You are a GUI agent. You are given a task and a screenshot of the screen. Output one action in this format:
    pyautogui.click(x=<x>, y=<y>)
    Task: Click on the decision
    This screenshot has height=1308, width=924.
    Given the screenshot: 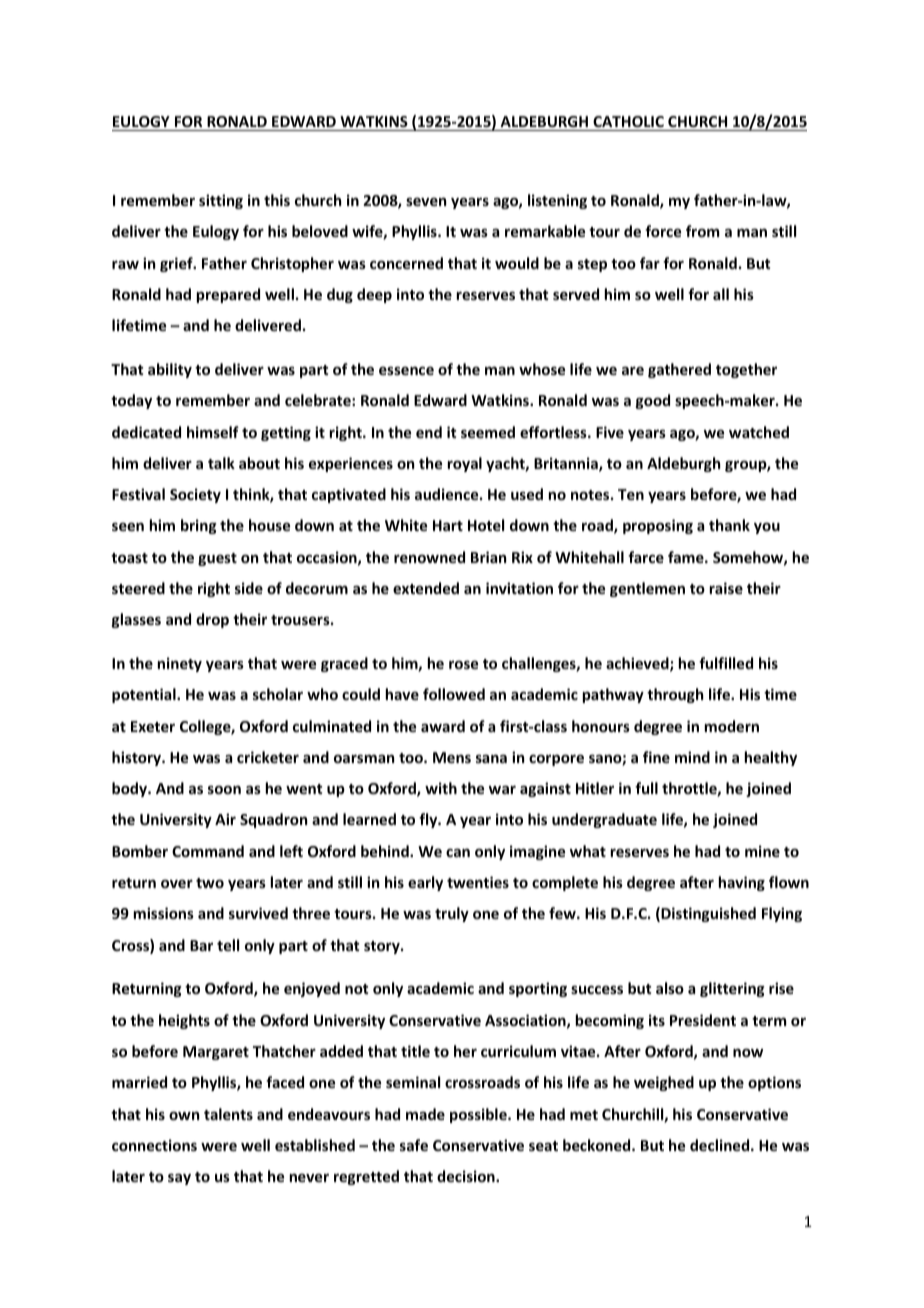 What is the action you would take?
    pyautogui.click(x=467, y=1176)
